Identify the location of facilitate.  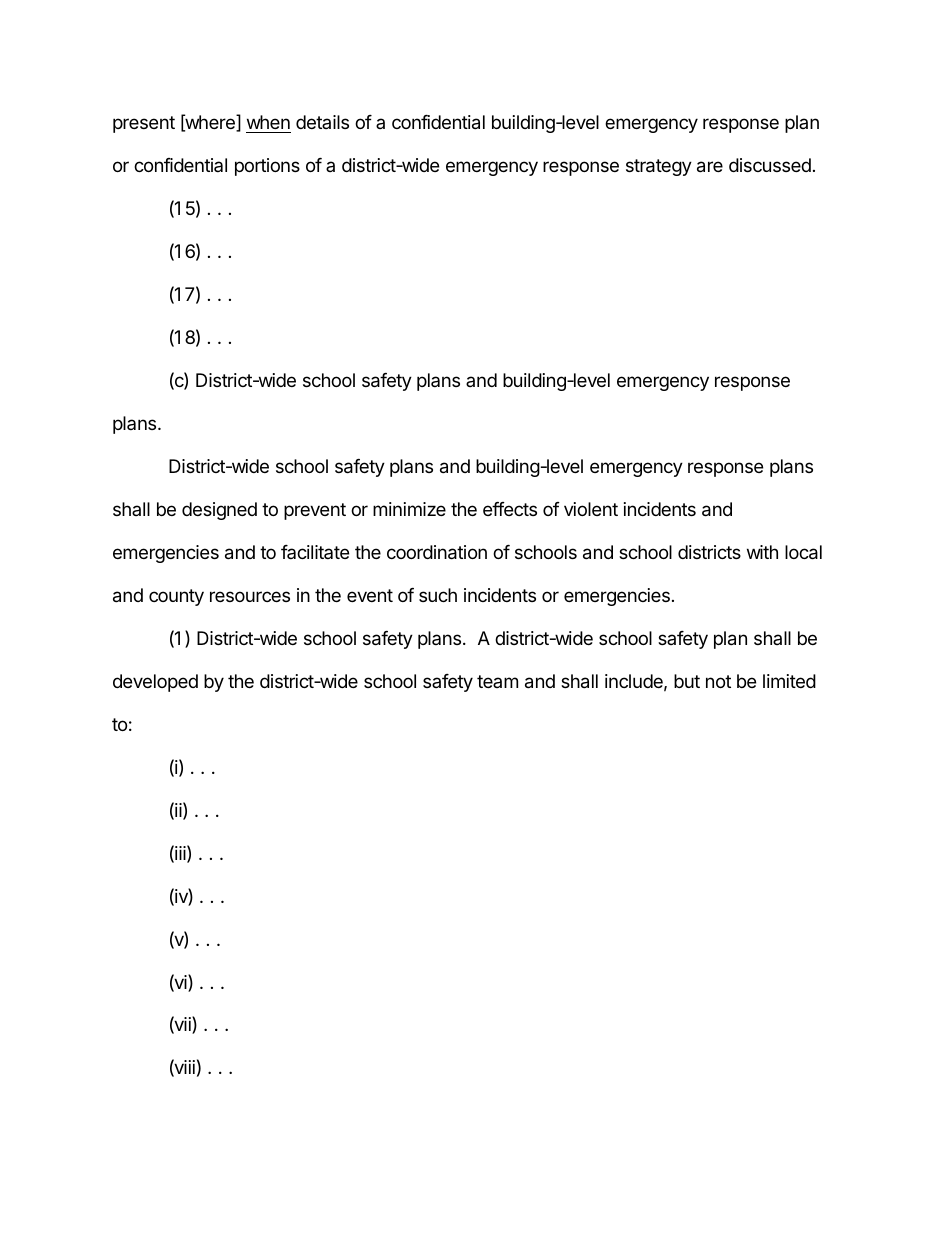
(315, 552).
